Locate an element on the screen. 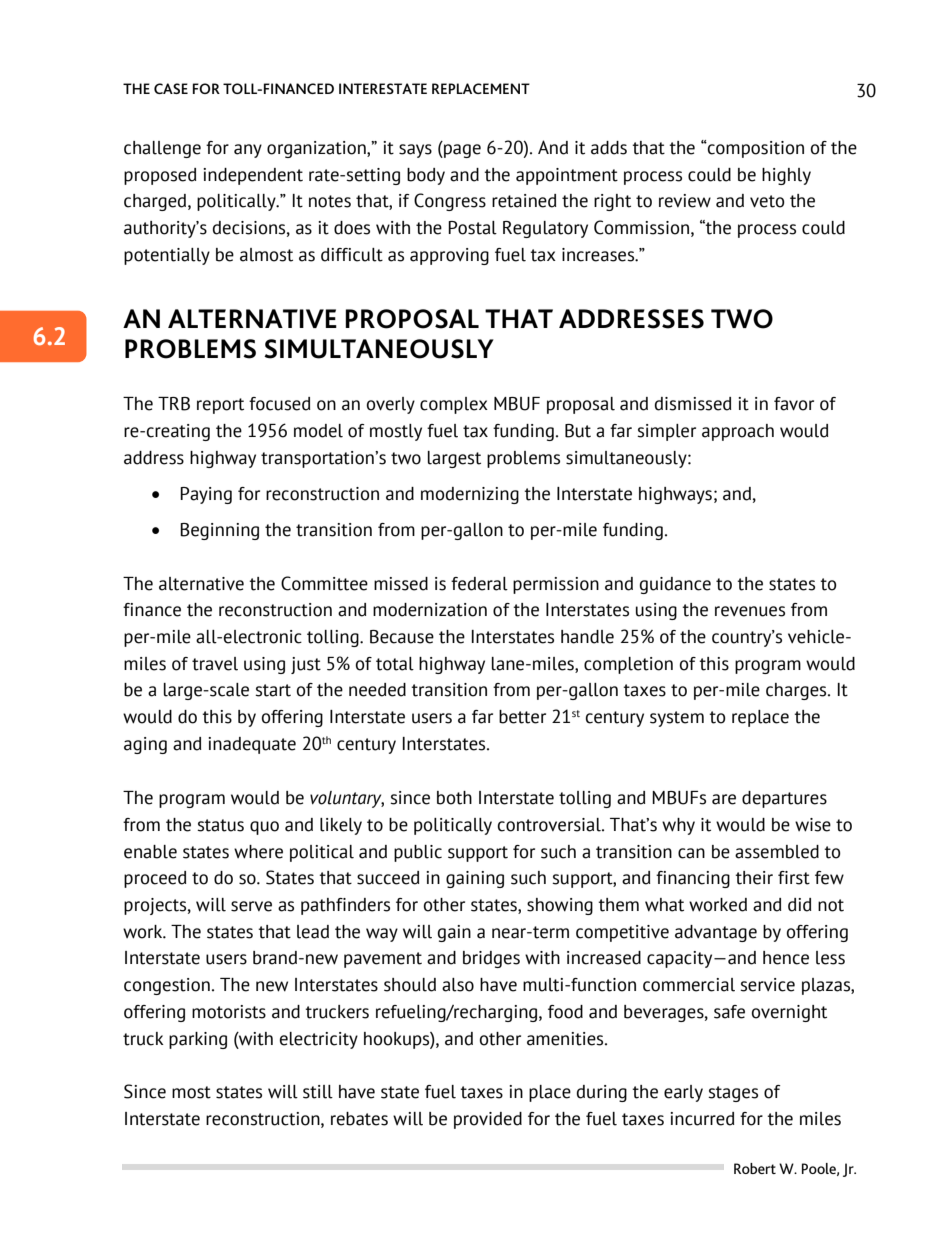 The image size is (952, 1233). any is located at coordinates (248, 151).
